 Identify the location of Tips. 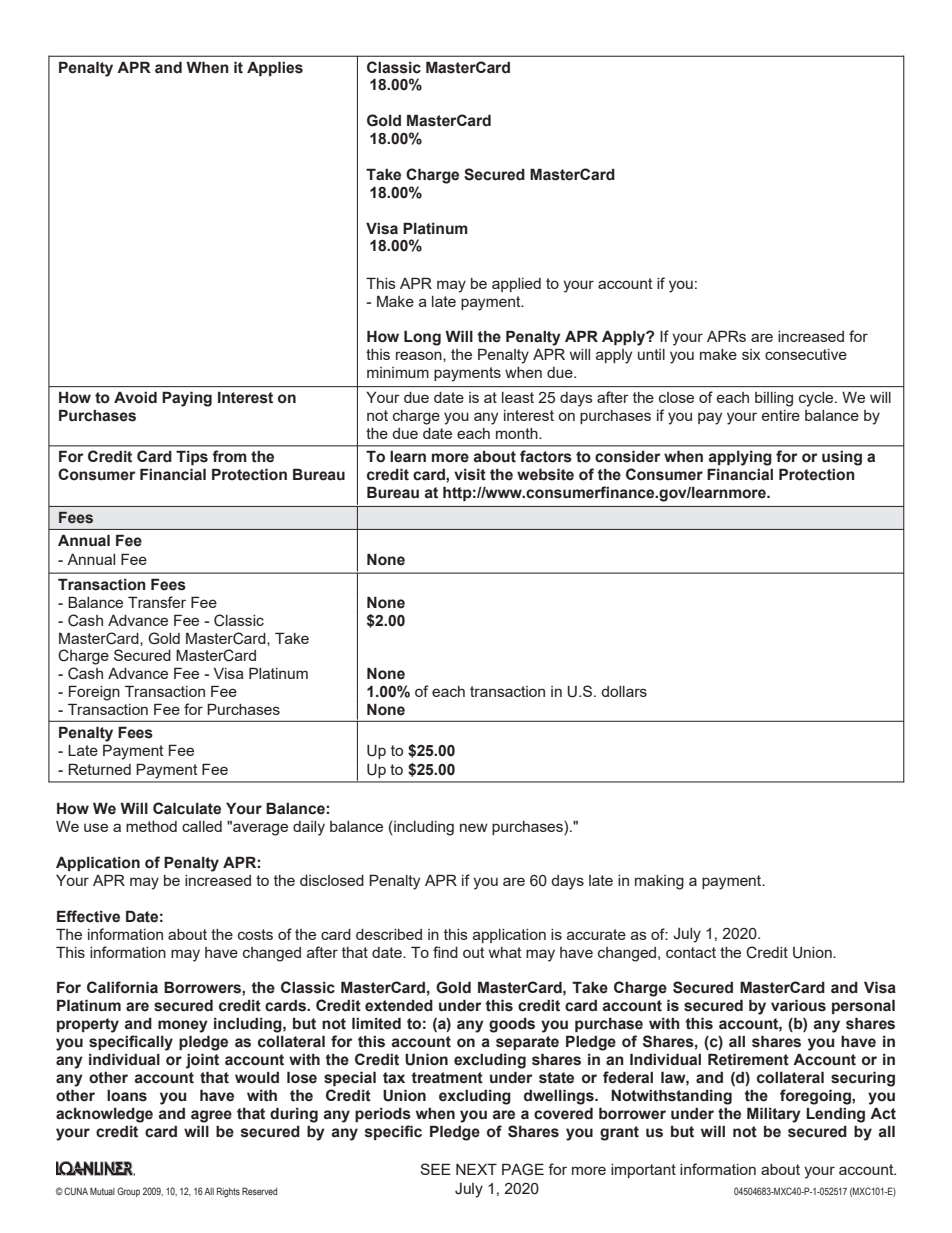
(192, 457).
